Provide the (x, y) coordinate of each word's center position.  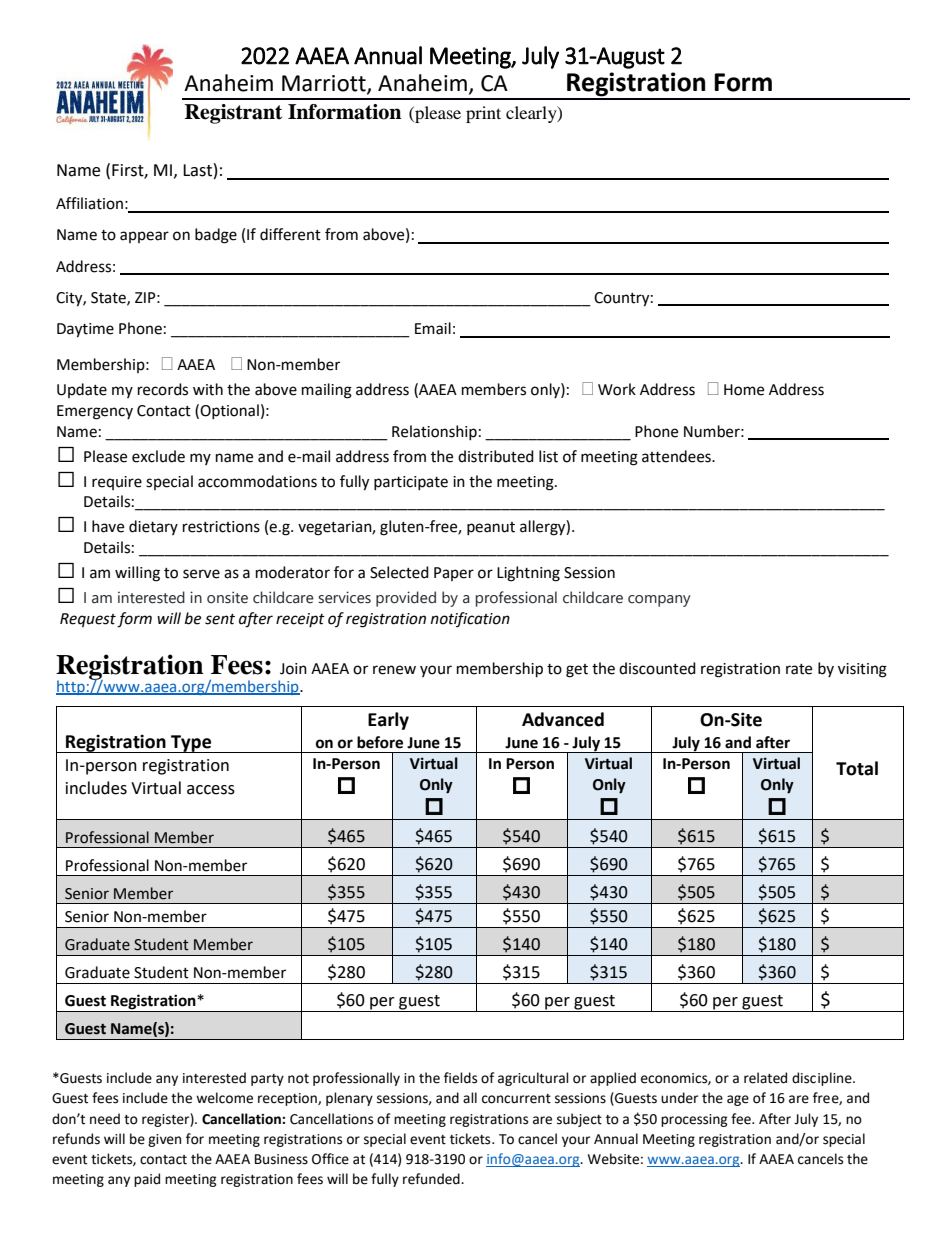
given (164, 1140)
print (483, 114)
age (738, 1100)
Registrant (233, 114)
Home (744, 390)
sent (220, 619)
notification (470, 619)
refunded (432, 1179)
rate (799, 669)
